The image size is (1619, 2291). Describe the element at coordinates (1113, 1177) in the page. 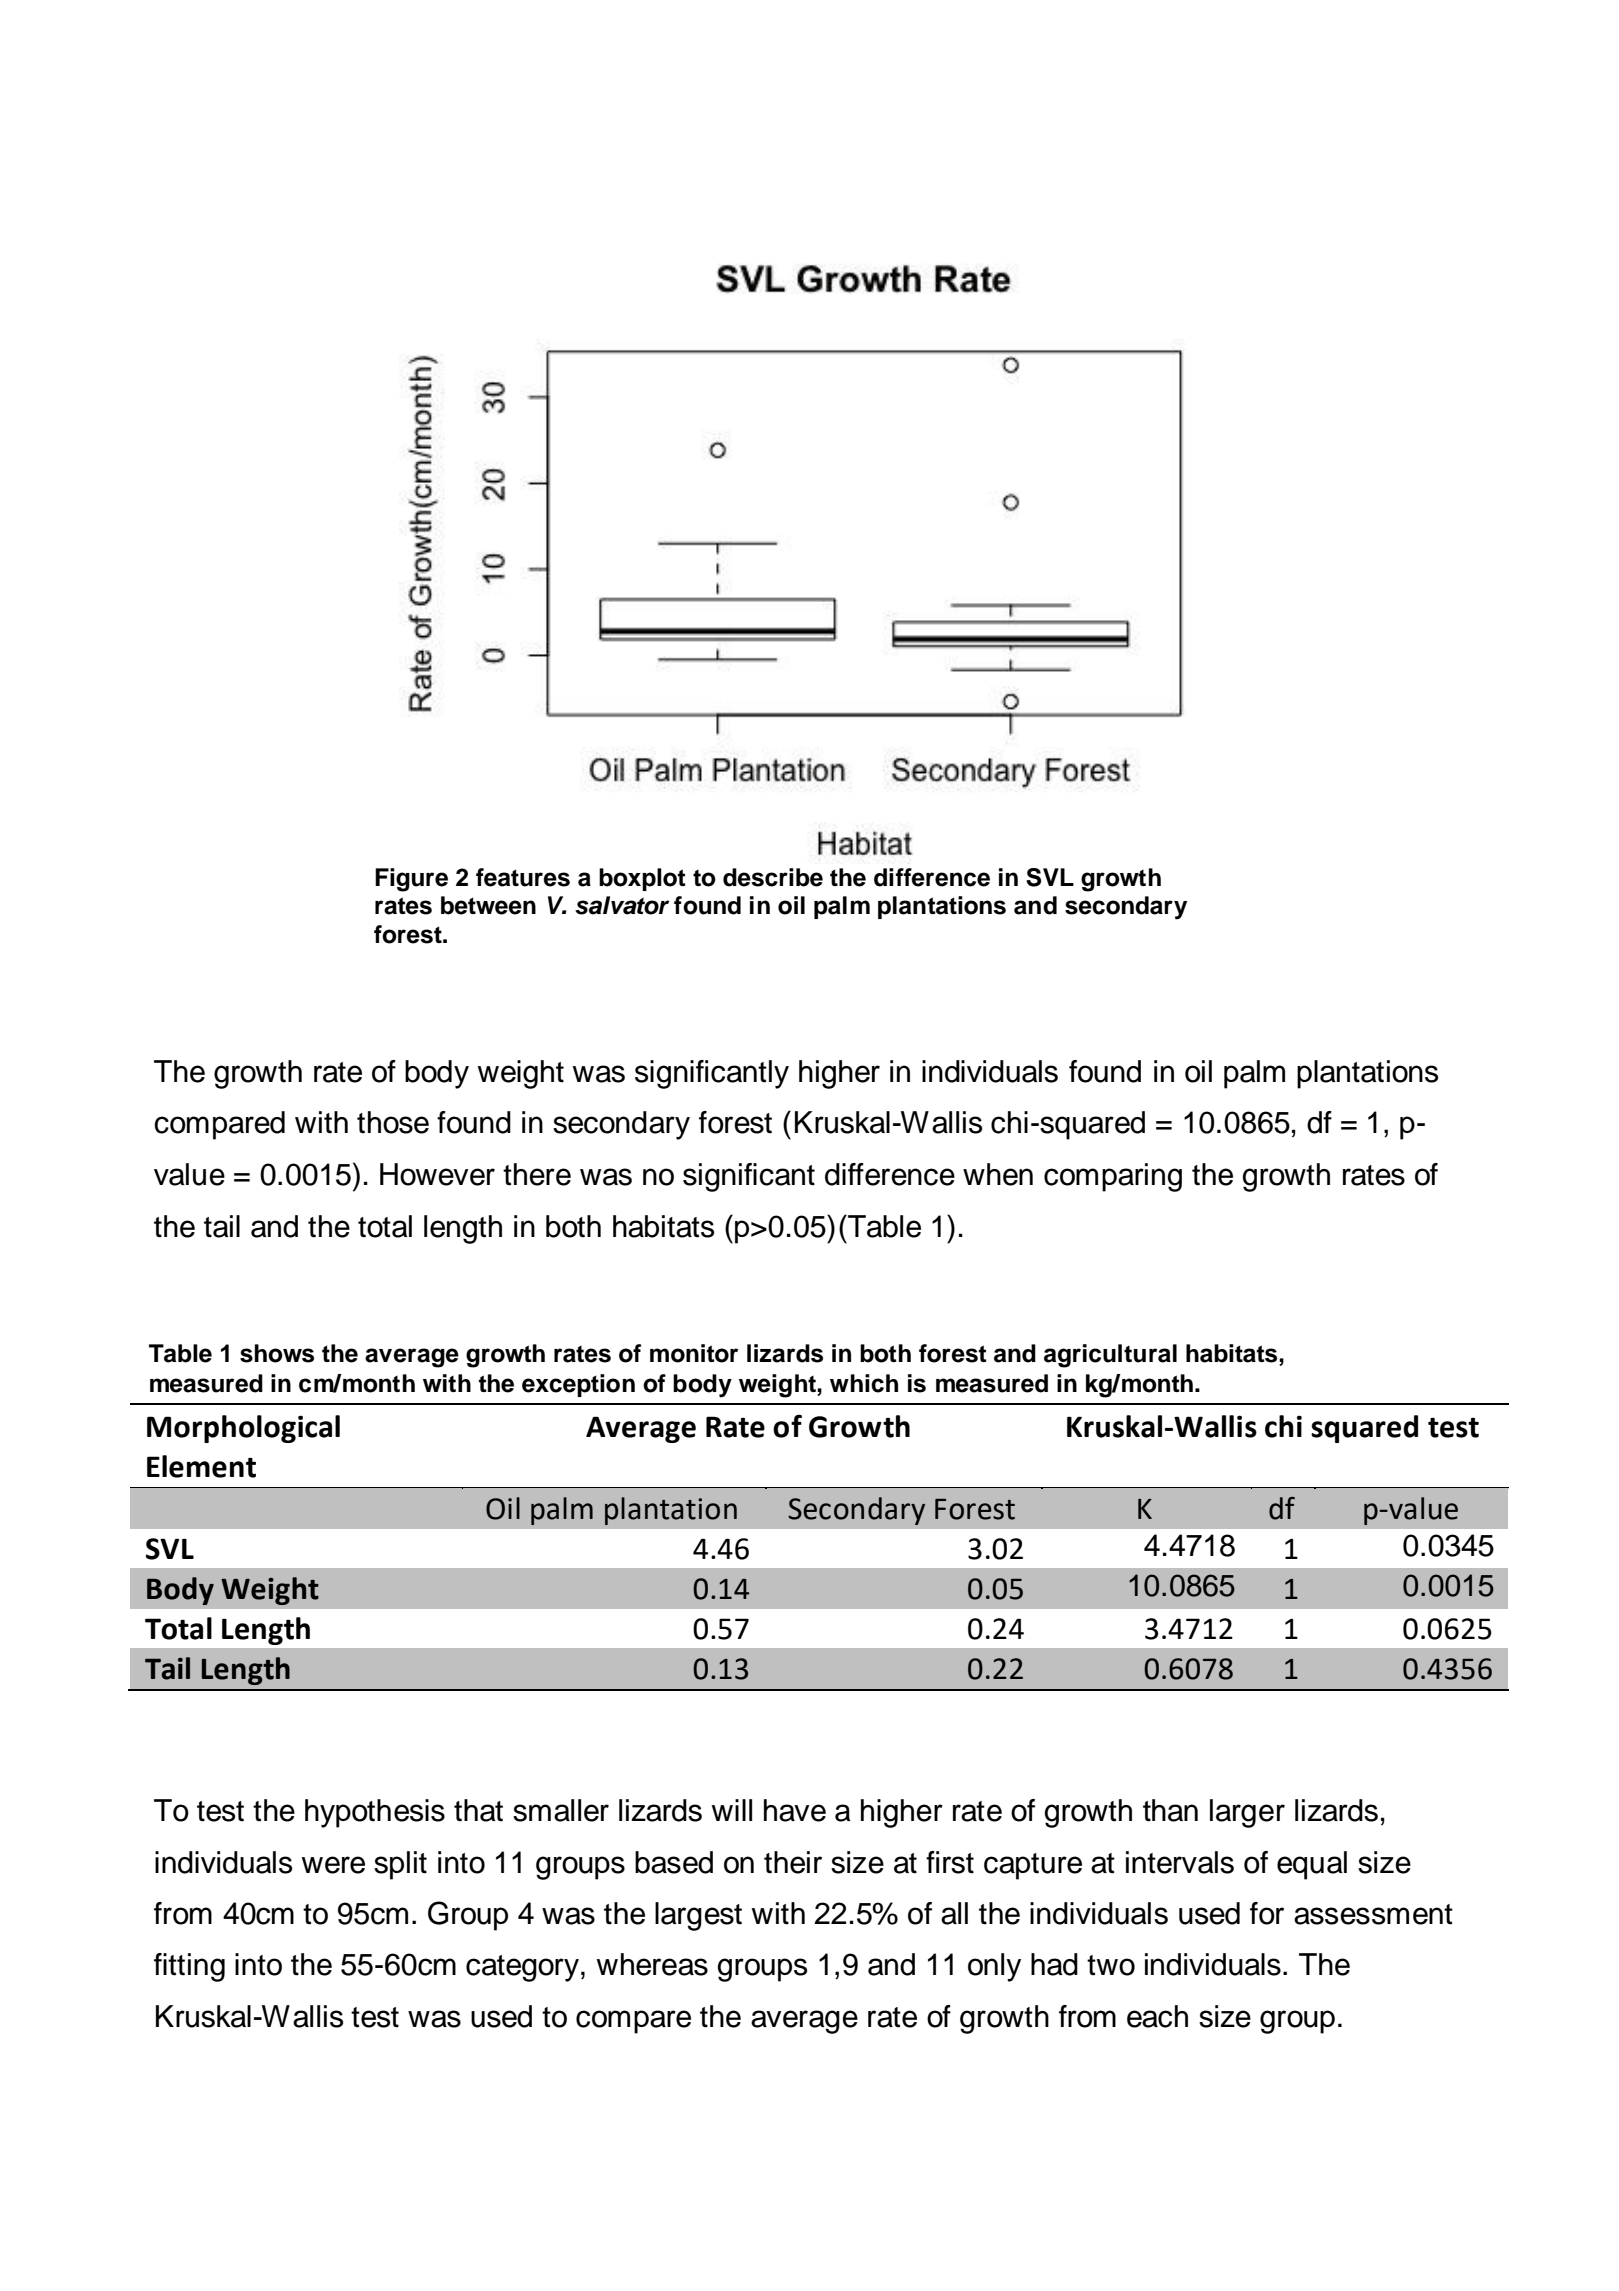

I see `comparing` at that location.
